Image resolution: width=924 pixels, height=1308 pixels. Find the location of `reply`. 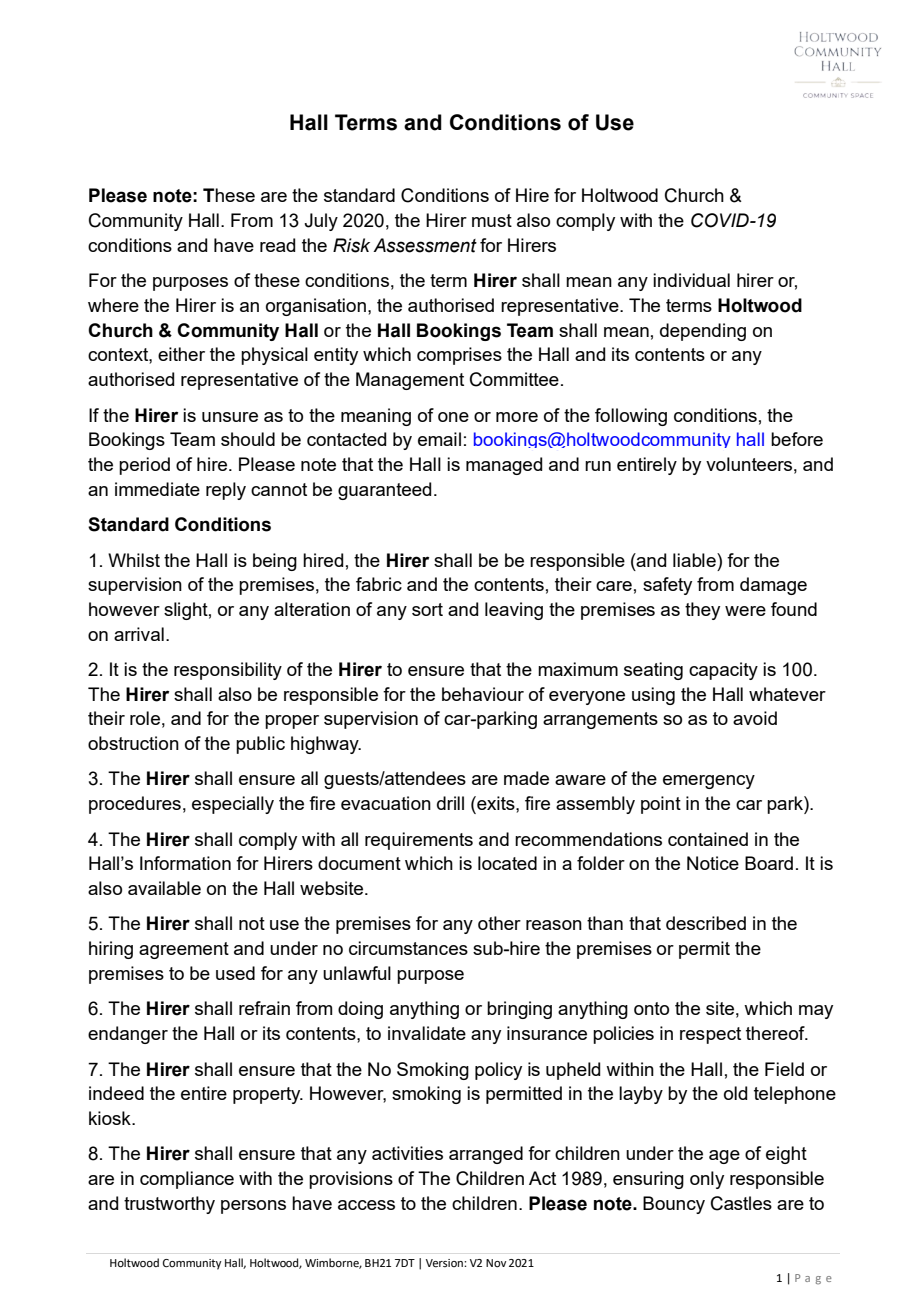

reply is located at coordinates (226, 491).
